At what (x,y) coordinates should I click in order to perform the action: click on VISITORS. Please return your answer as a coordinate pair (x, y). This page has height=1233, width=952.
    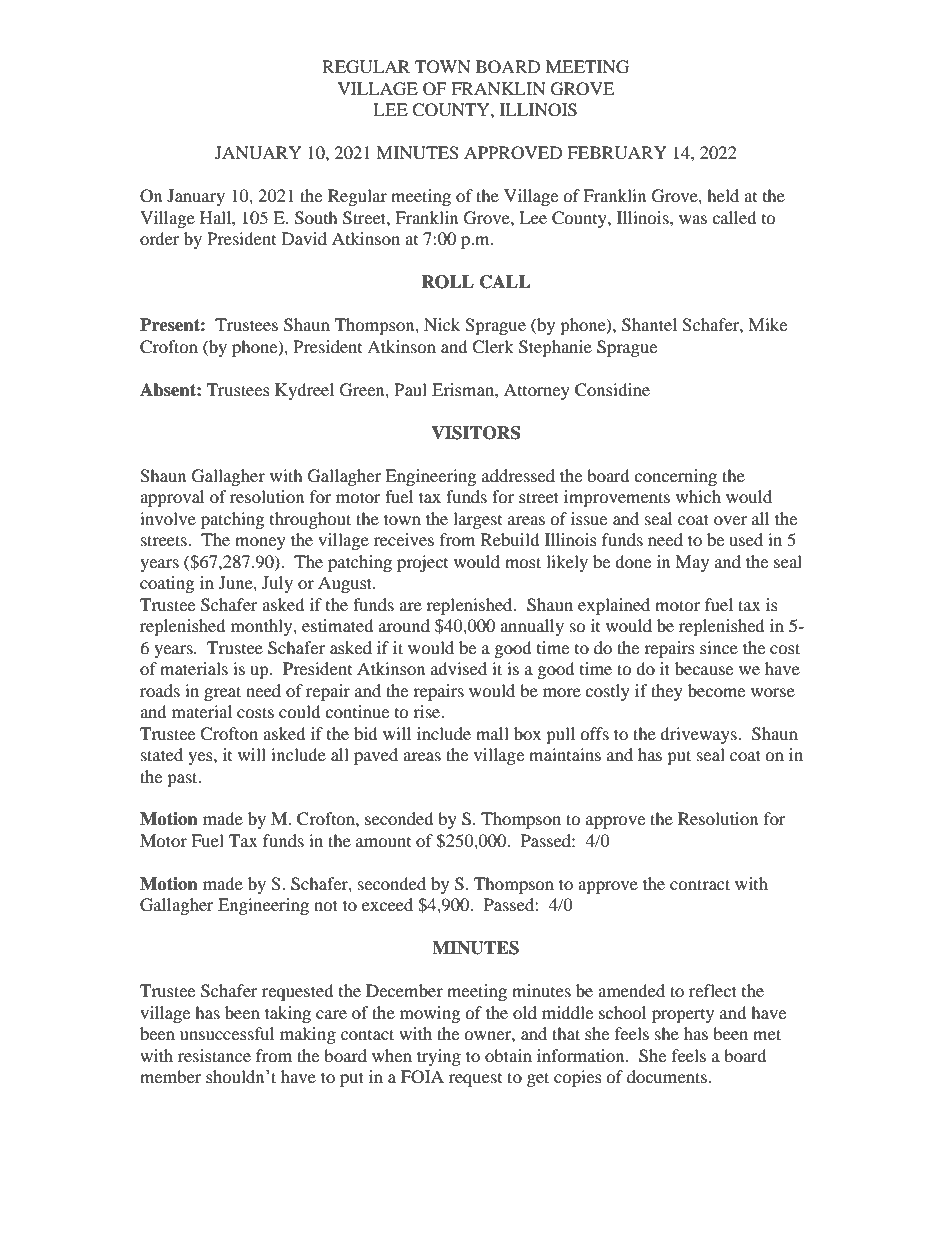
    Looking at the image, I should click on (475, 433).
